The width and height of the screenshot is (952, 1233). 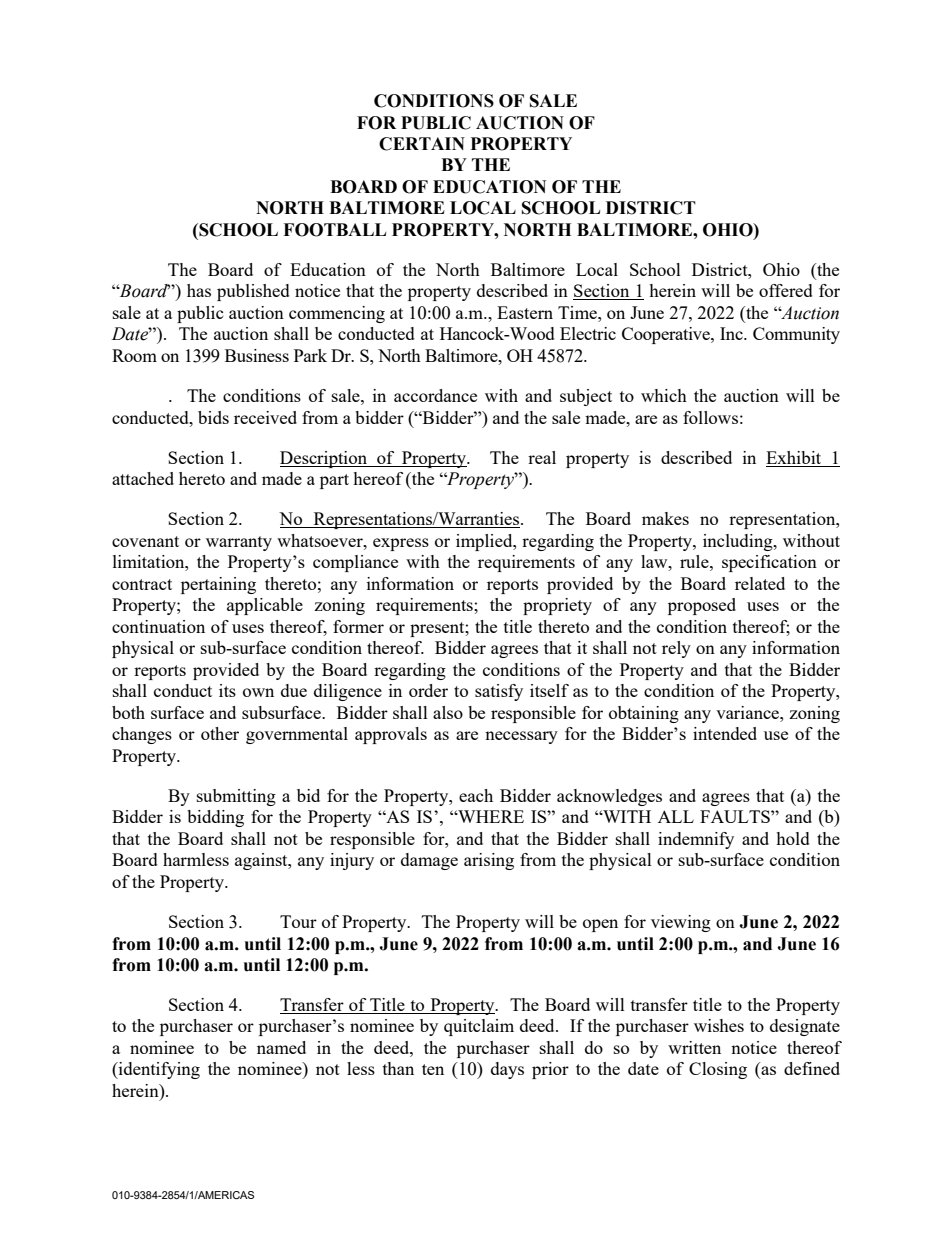 I want to click on days, so click(x=507, y=1070).
